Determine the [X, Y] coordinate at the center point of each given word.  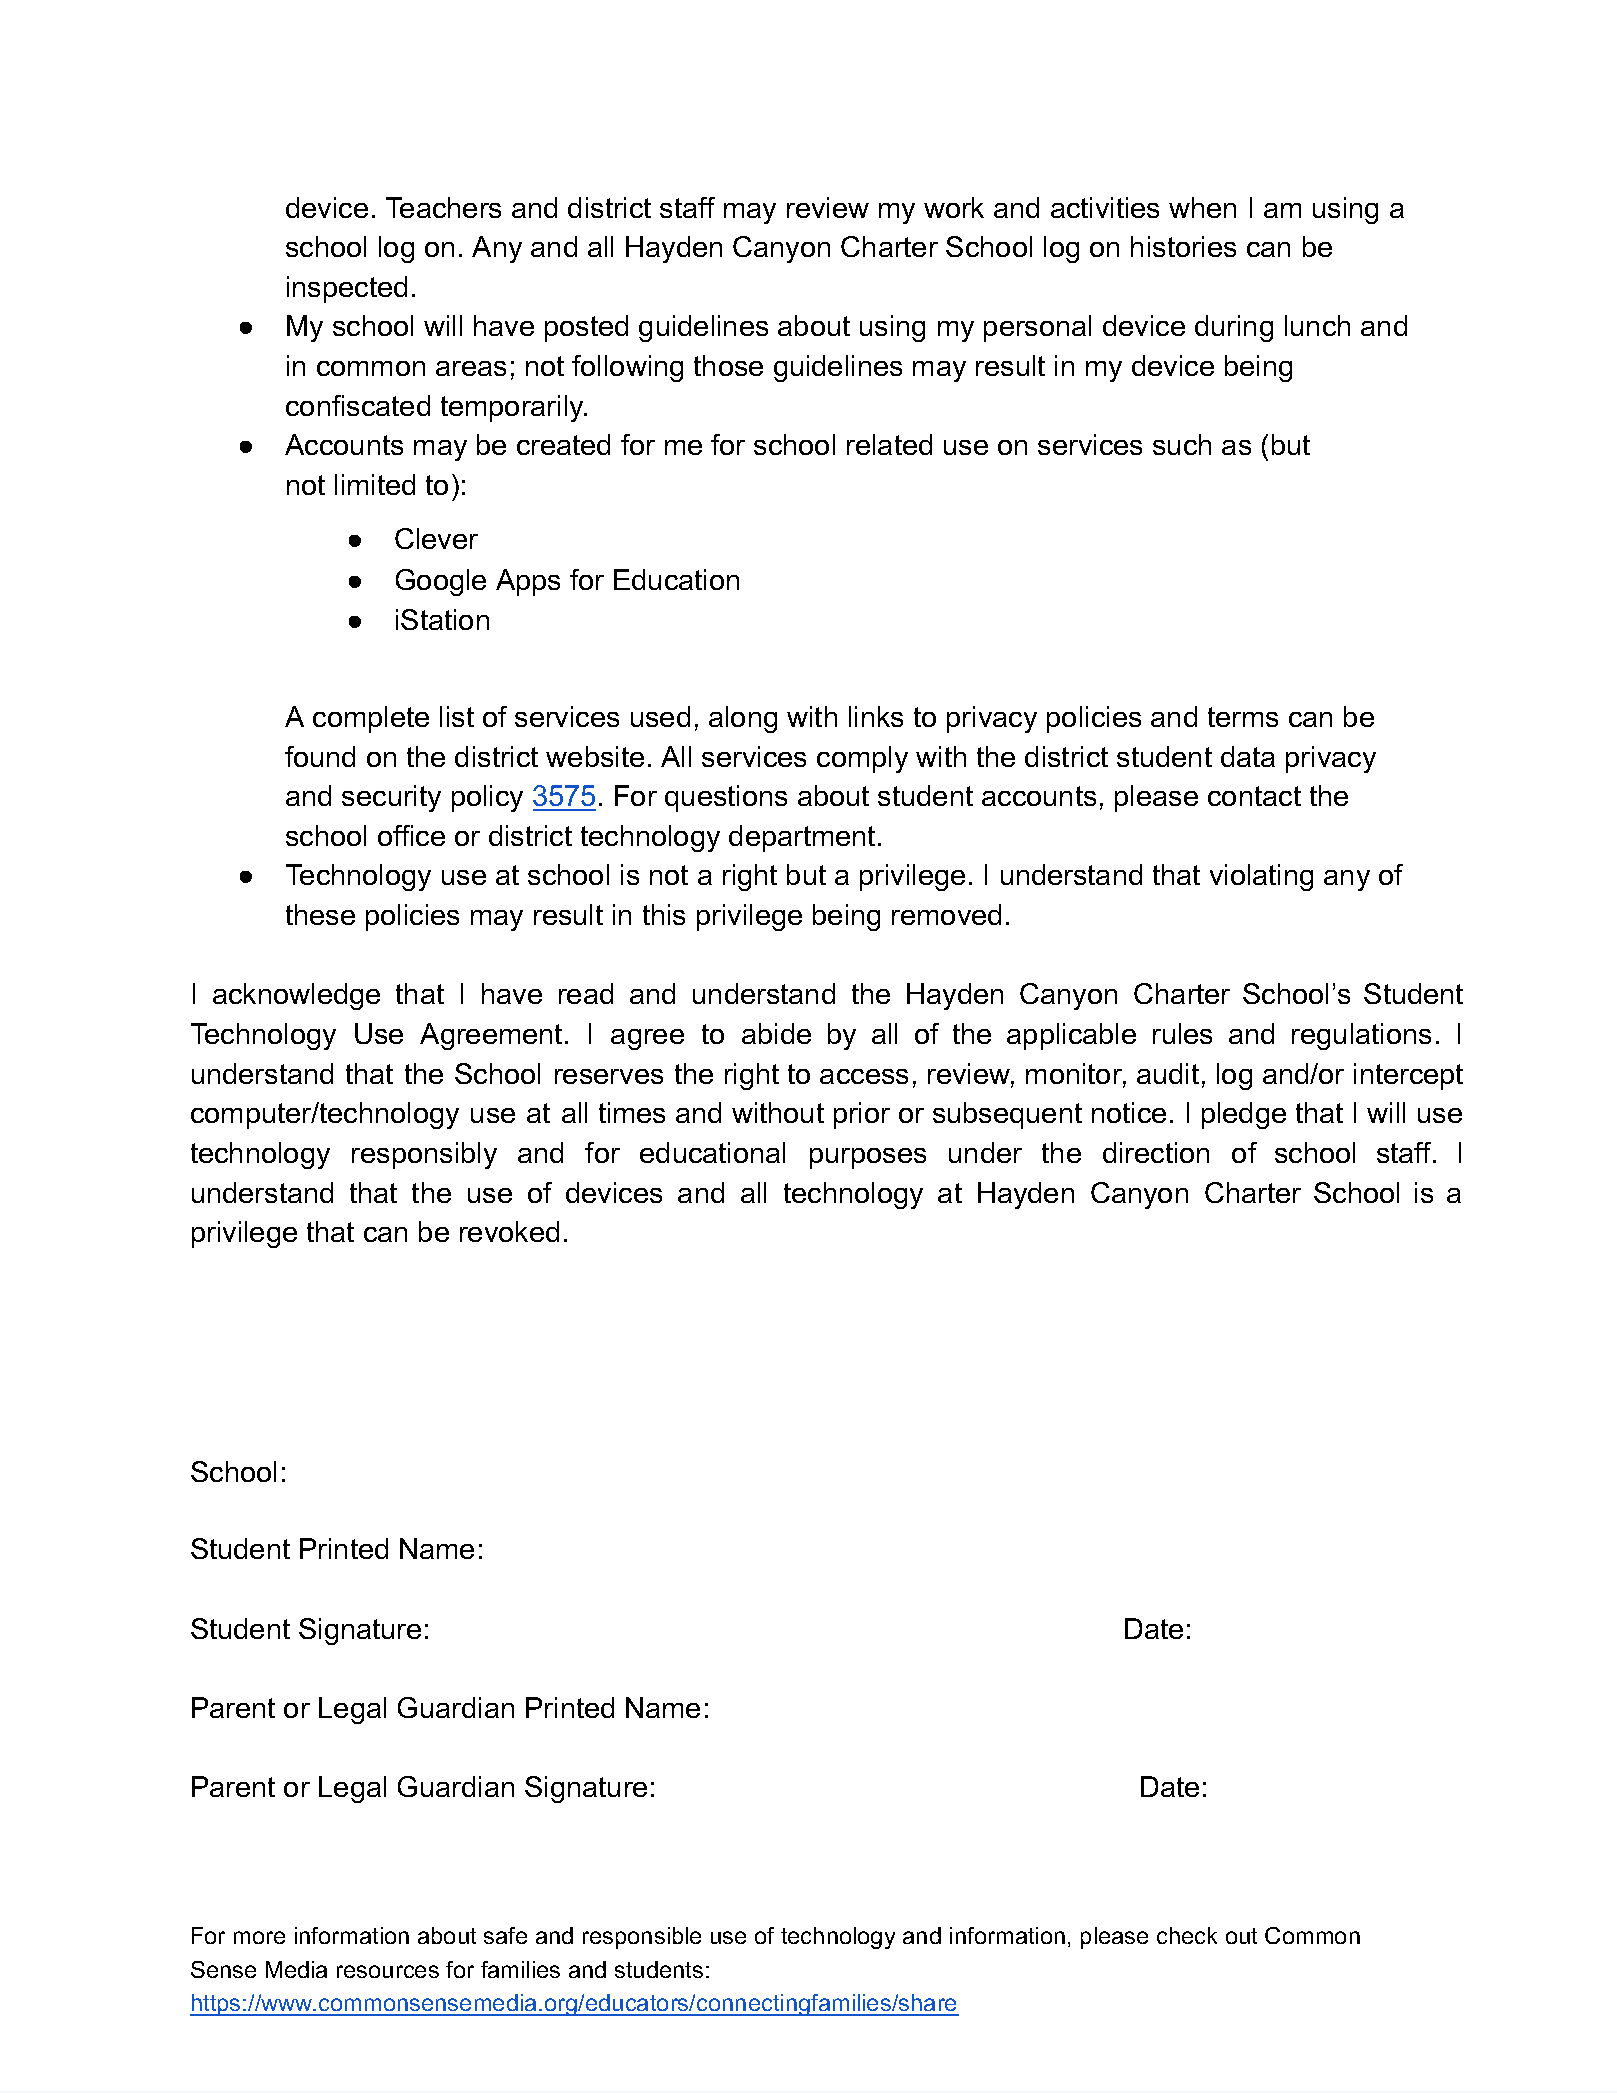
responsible [642, 1938]
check [1187, 1935]
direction [1156, 1152]
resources [388, 1971]
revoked [509, 1231]
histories [1183, 246]
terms [1243, 717]
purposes [868, 1158]
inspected [347, 289]
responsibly [424, 1155]
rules [1182, 1033]
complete [371, 719]
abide [776, 1033]
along [743, 719]
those [728, 365]
